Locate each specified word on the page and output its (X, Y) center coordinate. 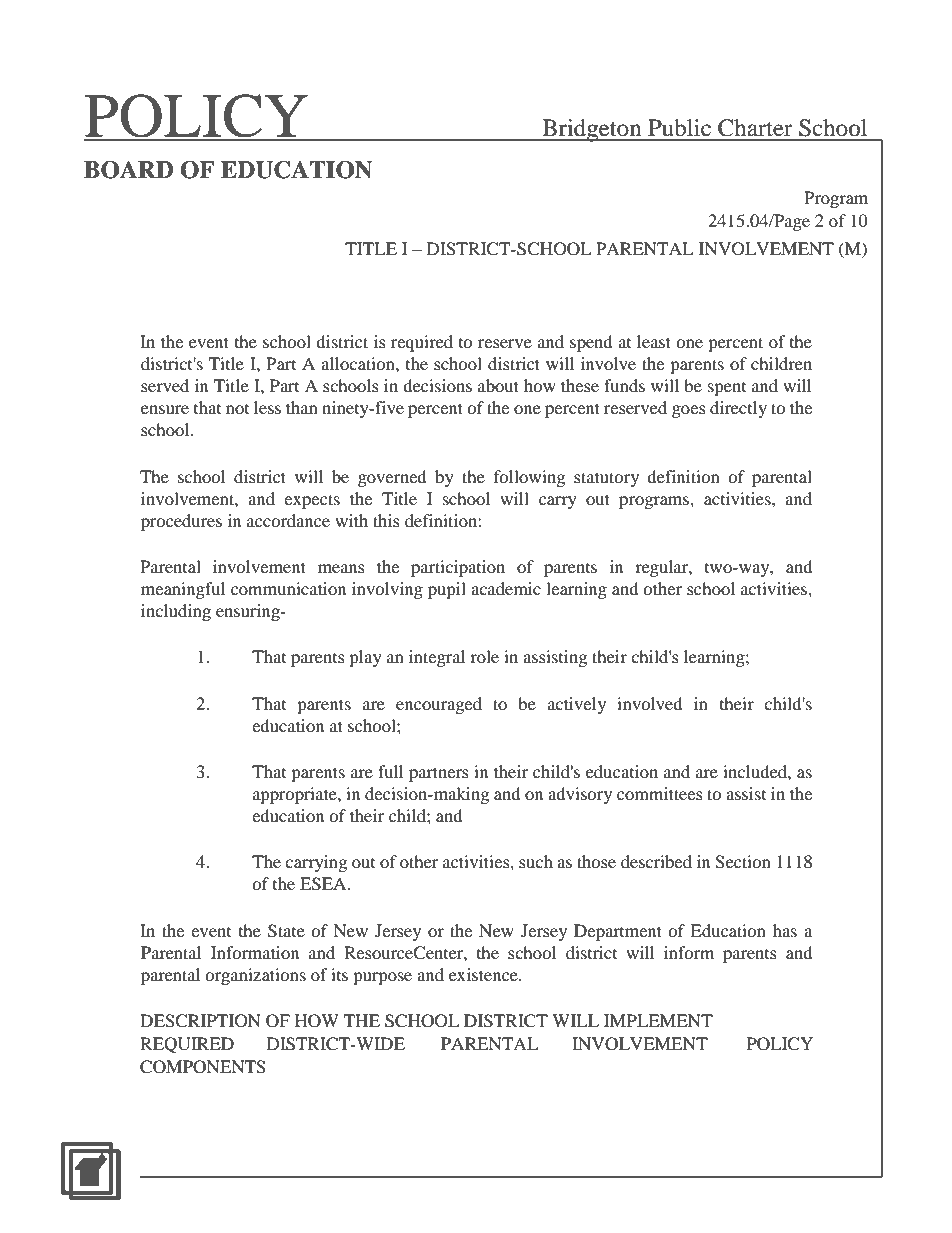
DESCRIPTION (200, 1021)
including (176, 612)
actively (577, 705)
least (654, 341)
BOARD (129, 170)
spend (591, 343)
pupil (447, 590)
